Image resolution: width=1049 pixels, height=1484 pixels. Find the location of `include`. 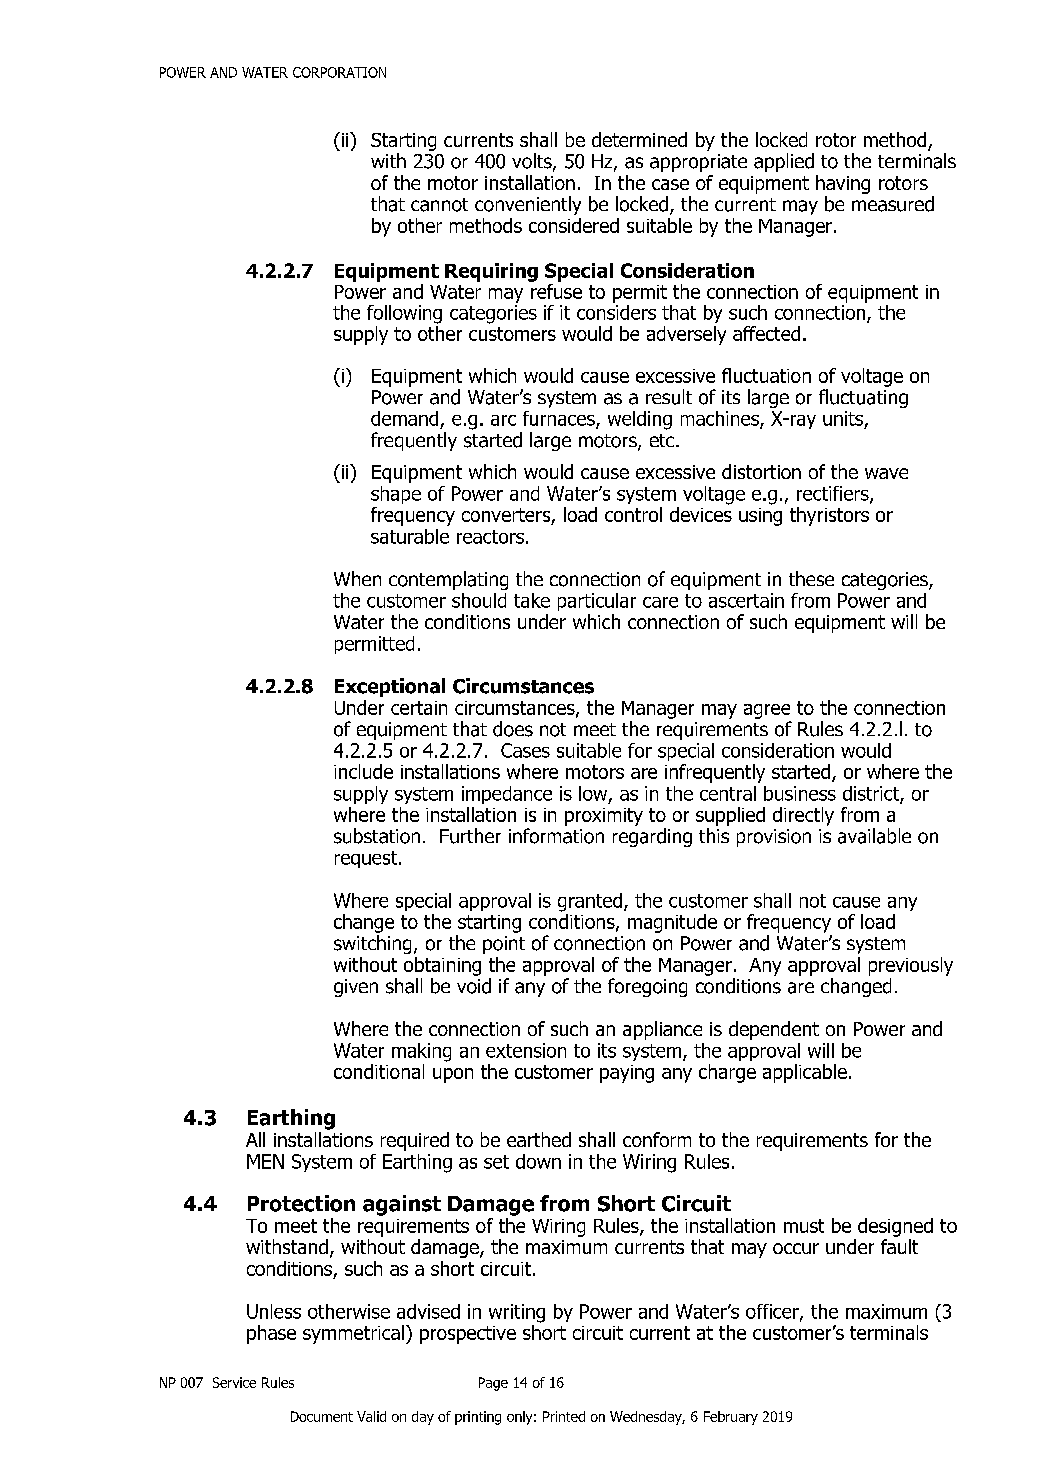

include is located at coordinates (363, 771).
